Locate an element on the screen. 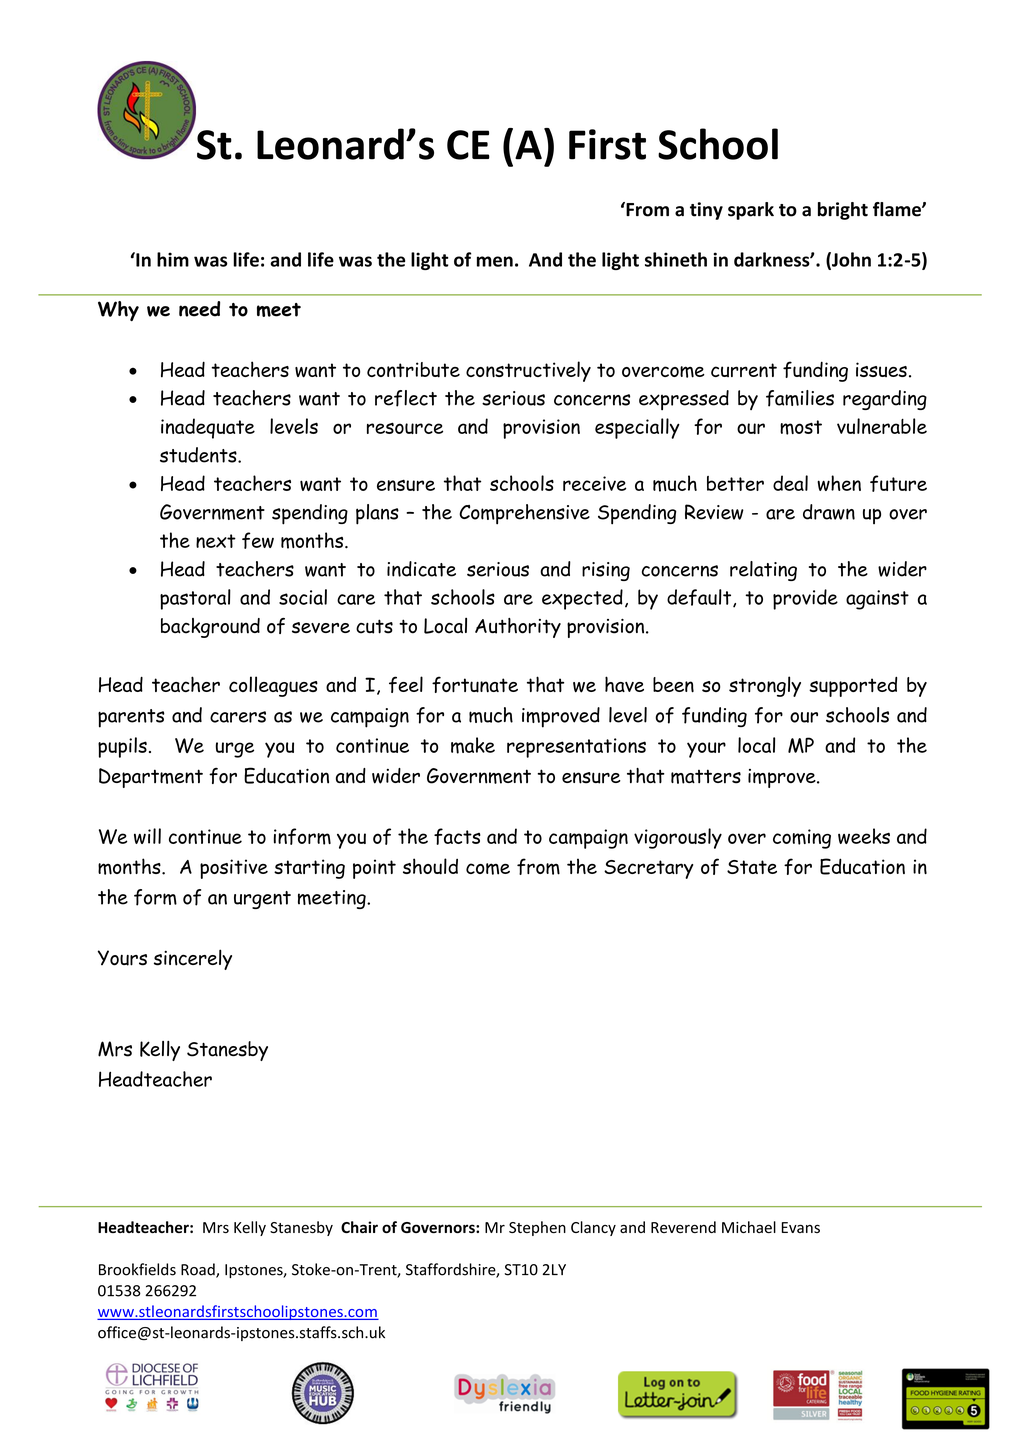  positive is located at coordinates (234, 869).
